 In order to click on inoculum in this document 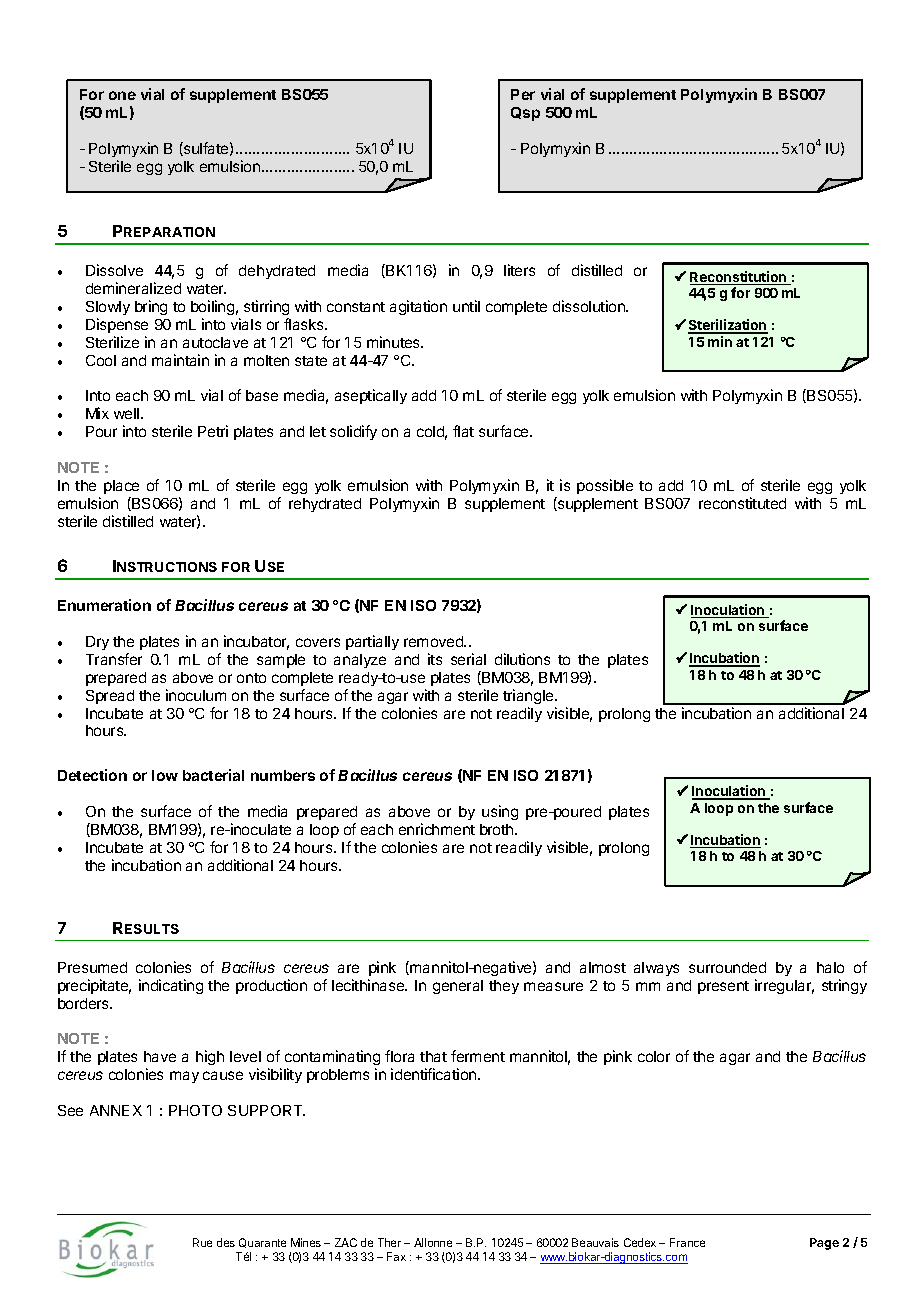, I will do `click(196, 695)`.
